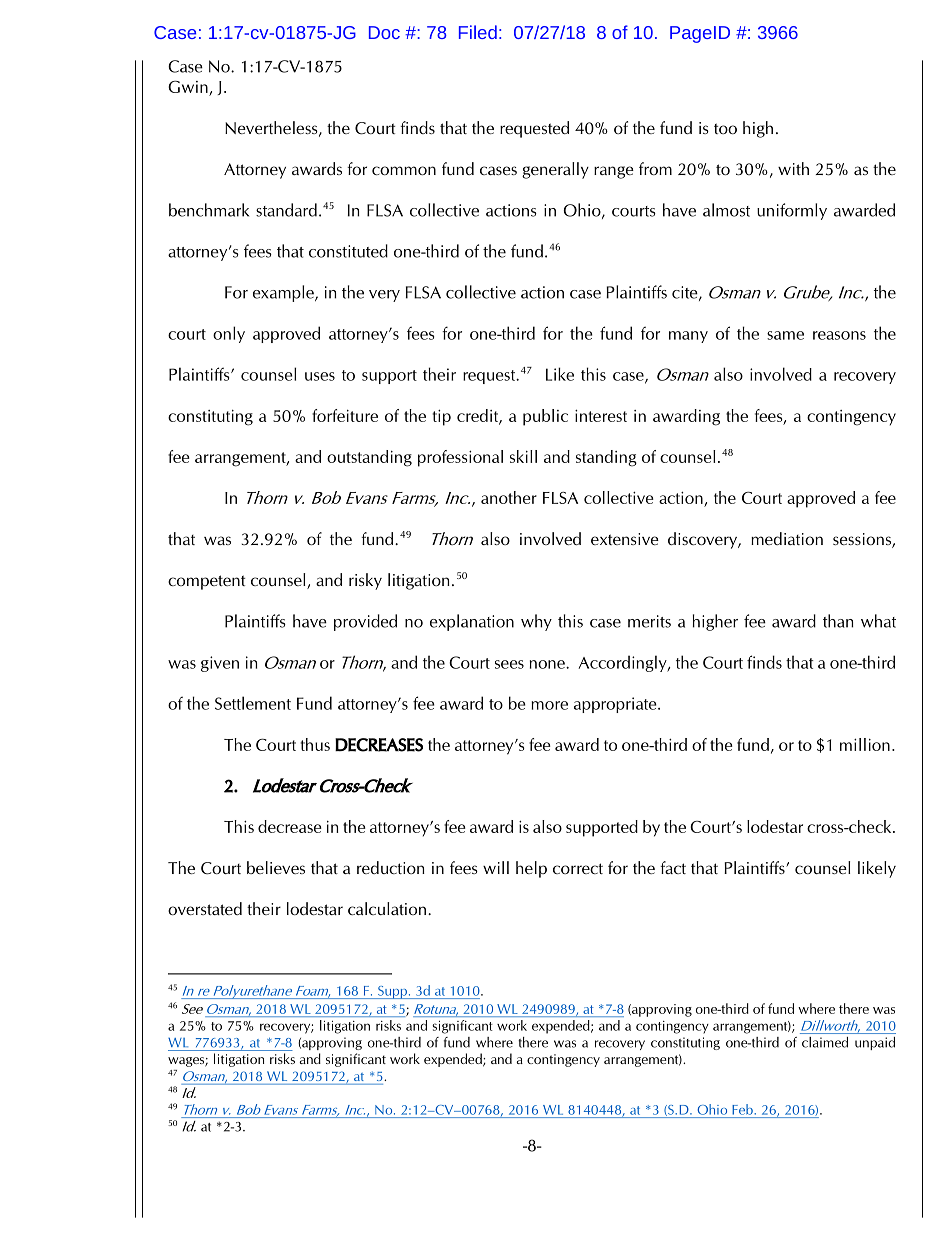 The image size is (952, 1233). What do you see at coordinates (548, 664) in the screenshot?
I see `none` at bounding box center [548, 664].
